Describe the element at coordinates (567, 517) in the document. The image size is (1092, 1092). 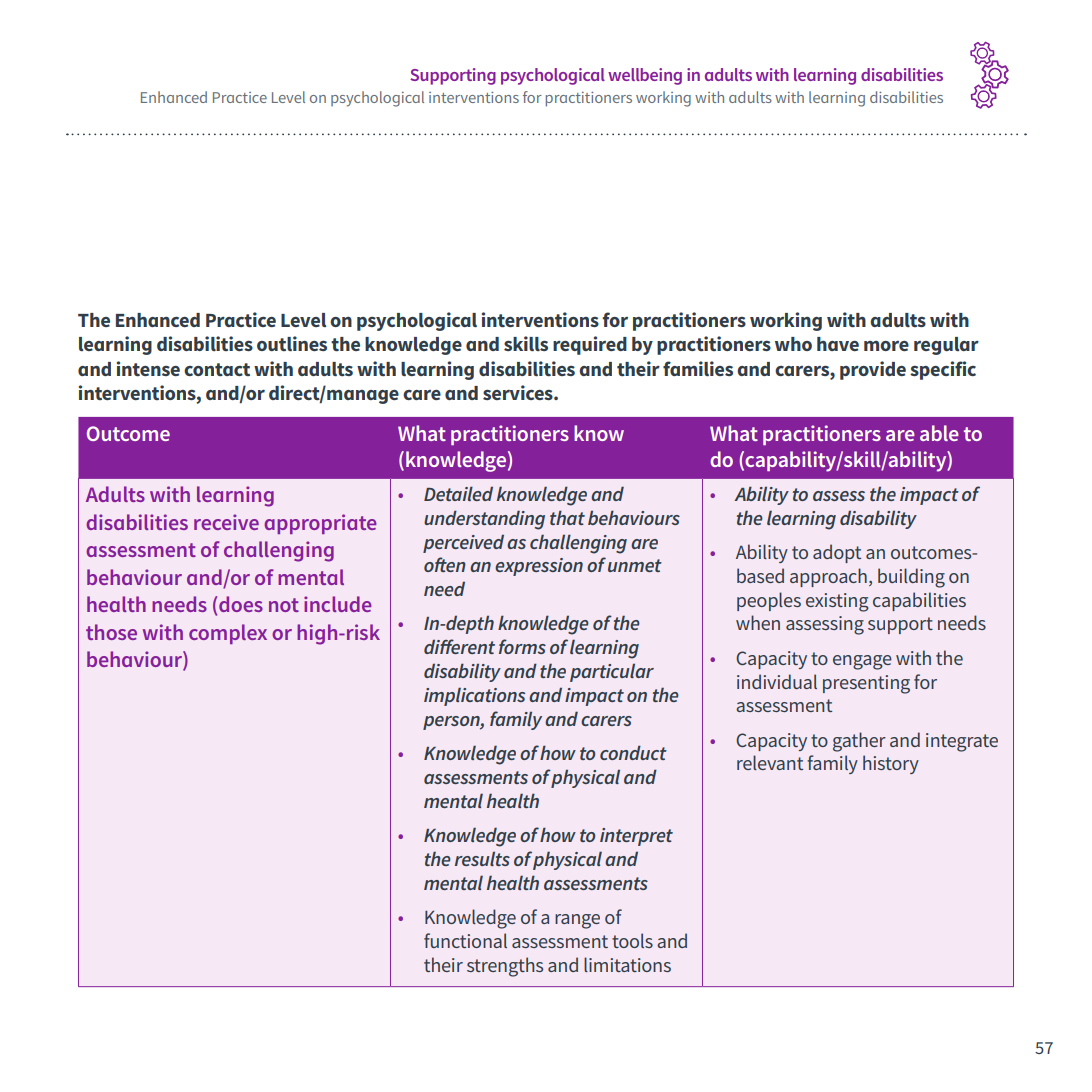
I see `that` at that location.
